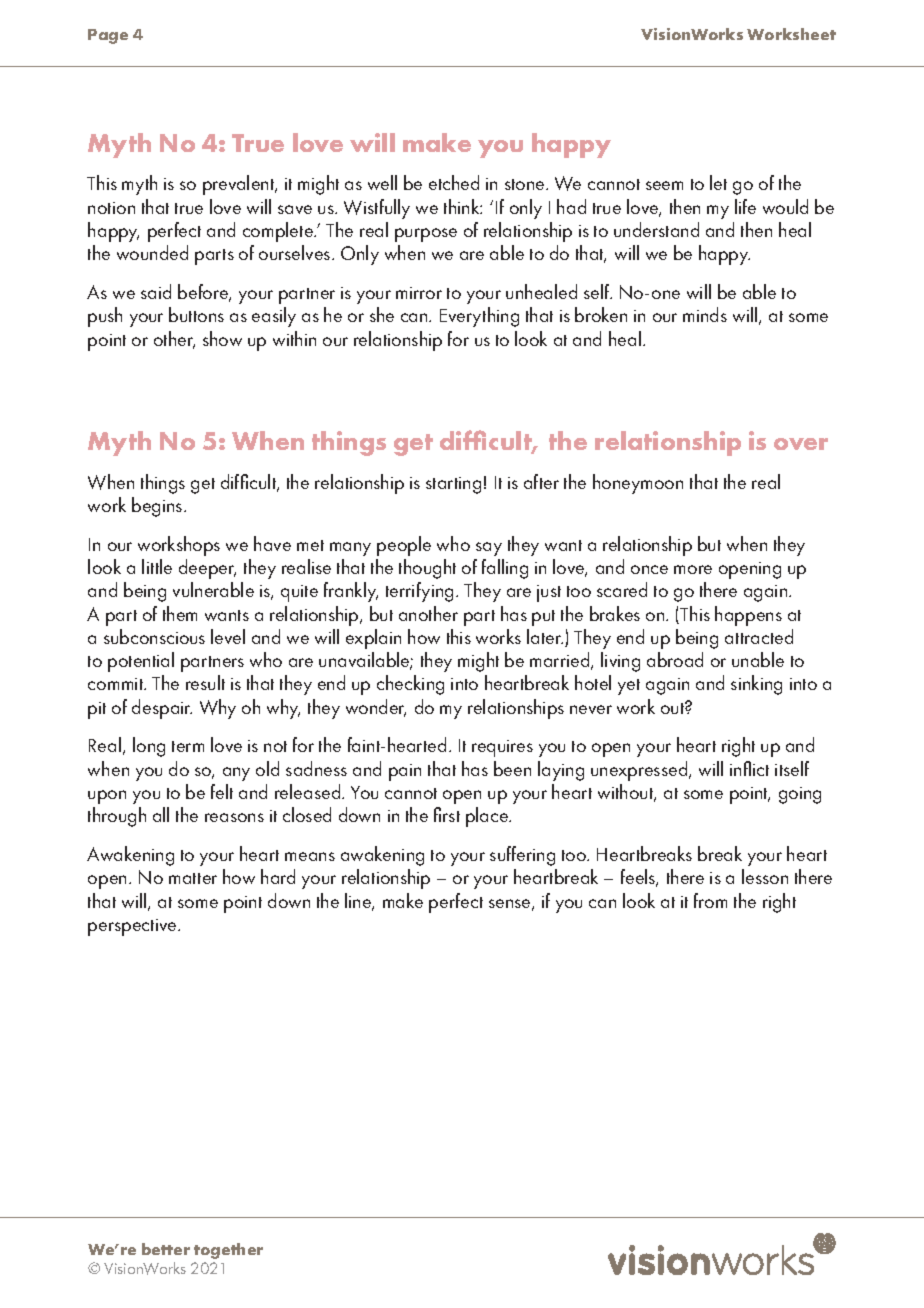 Image resolution: width=924 pixels, height=1308 pixels. Describe the element at coordinates (228, 1251) in the screenshot. I see `together` at that location.
